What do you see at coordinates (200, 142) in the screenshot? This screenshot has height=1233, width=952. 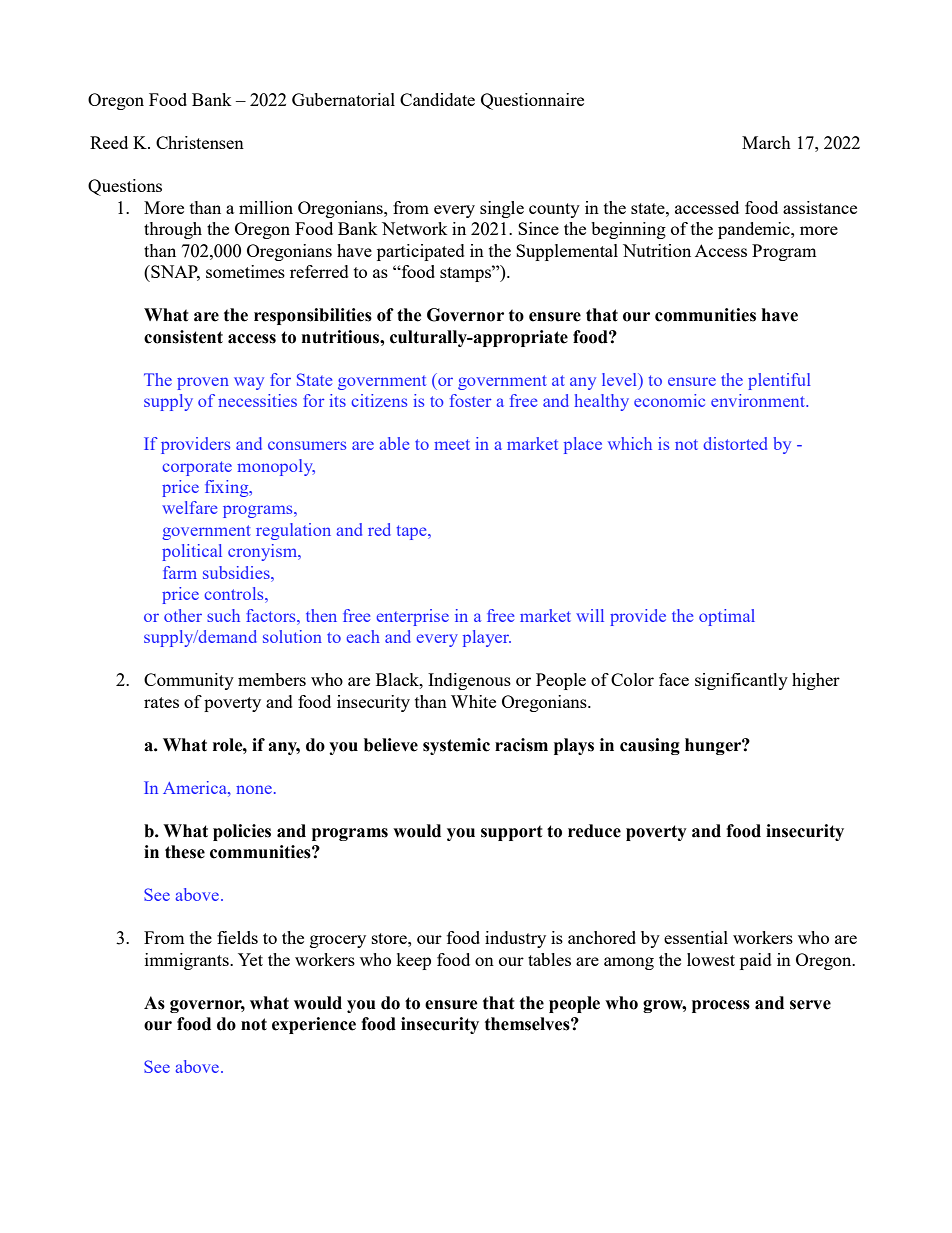 I see `Christensen` at bounding box center [200, 142].
